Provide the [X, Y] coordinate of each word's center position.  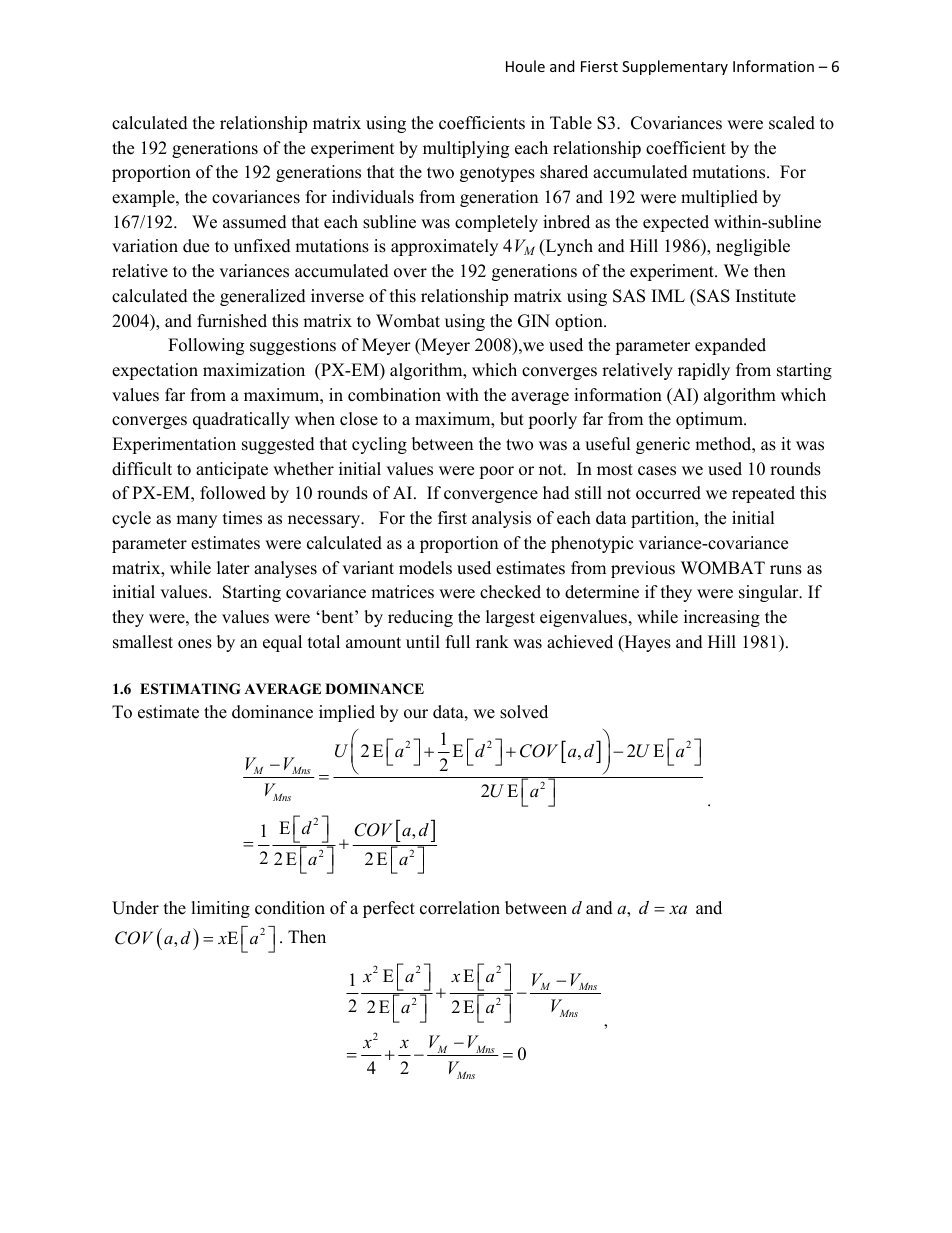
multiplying [466, 149]
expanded [730, 346]
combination [394, 395]
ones [195, 644]
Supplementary [675, 67]
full [458, 642]
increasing [722, 618]
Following [206, 346]
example [144, 198]
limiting [221, 909]
